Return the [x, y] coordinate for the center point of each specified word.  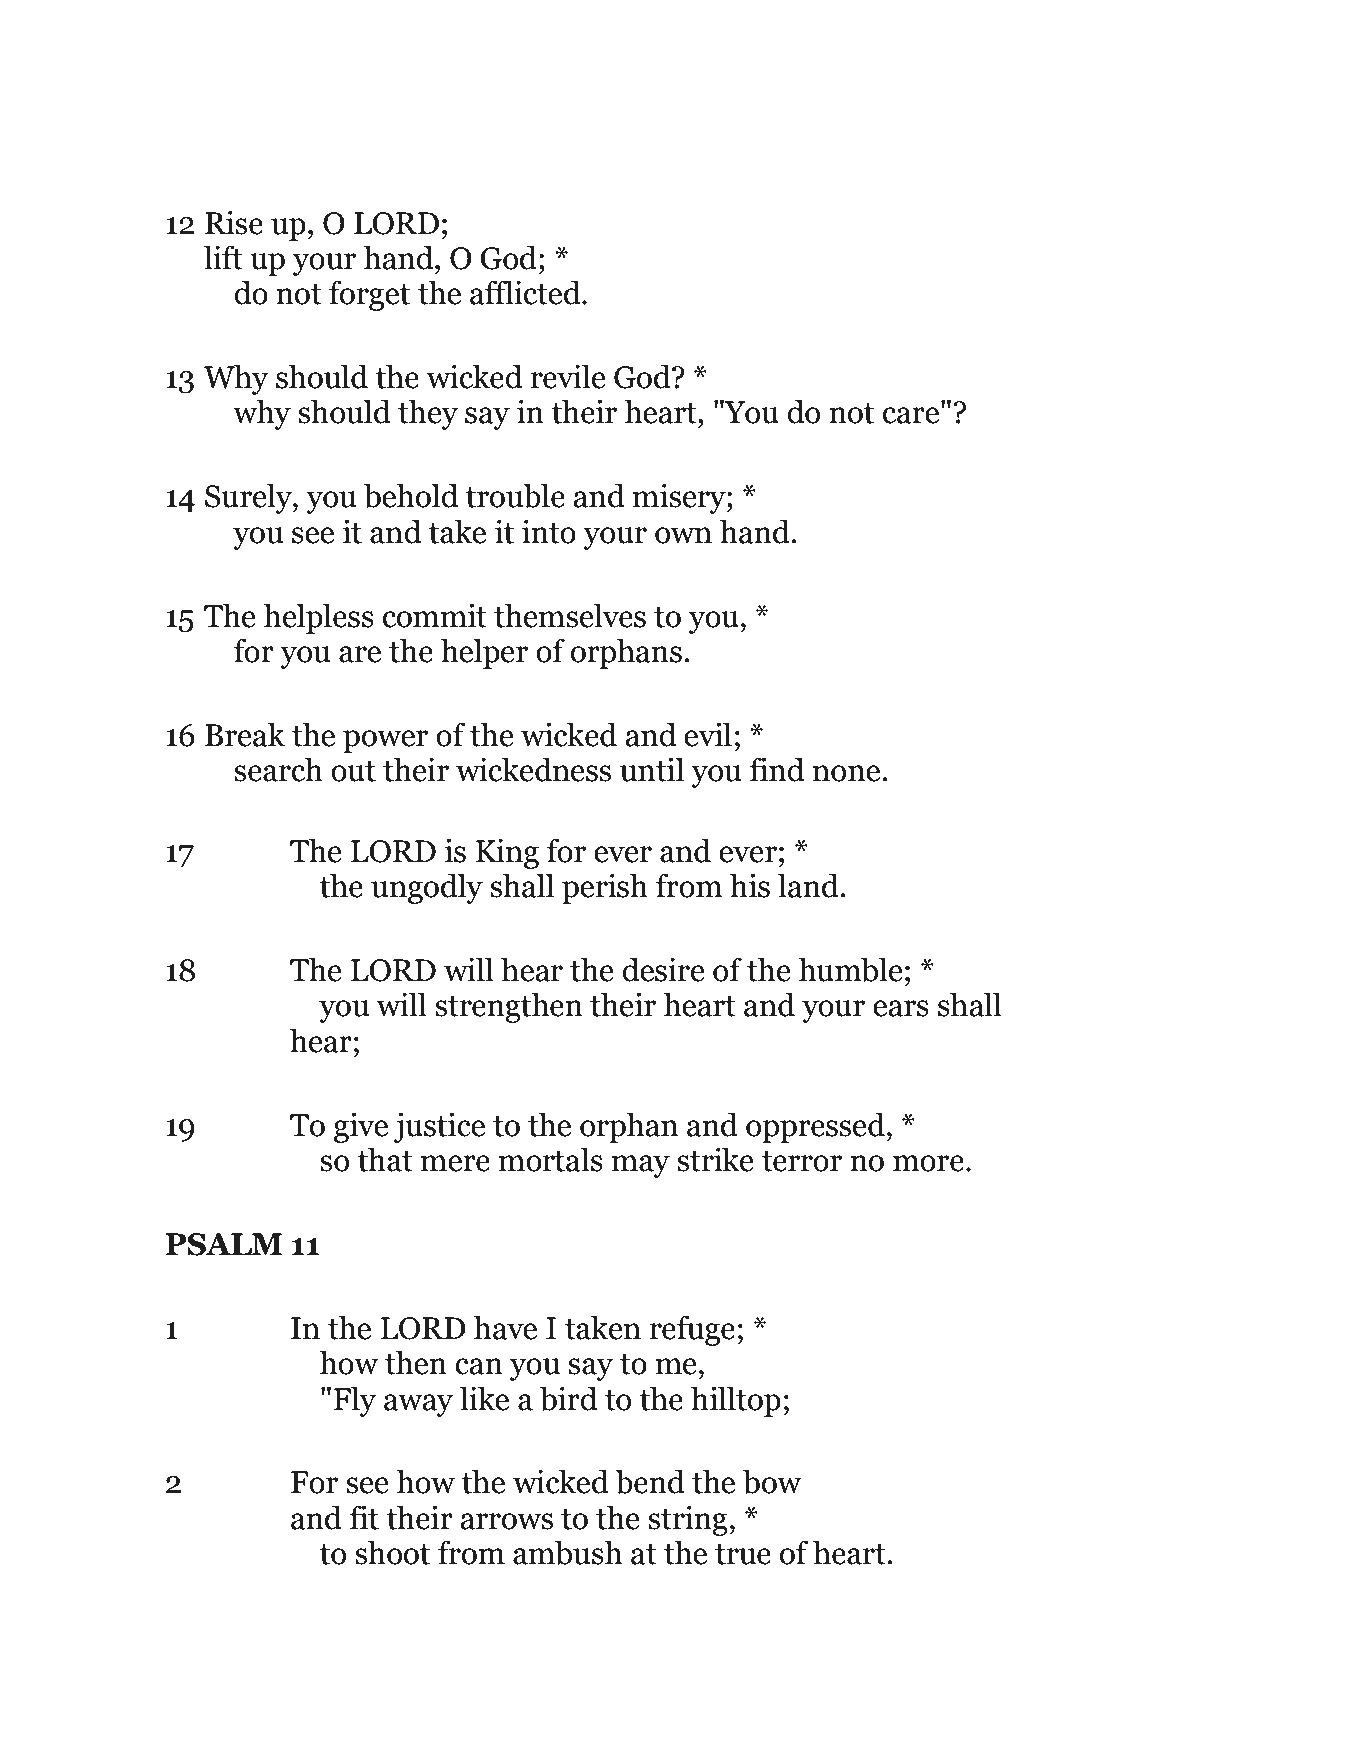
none [848, 773]
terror [802, 1161]
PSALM [223, 1244]
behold [411, 495]
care [911, 415]
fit [364, 1517]
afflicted [526, 292]
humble [850, 969]
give [361, 1127]
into [549, 531]
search [278, 769]
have [505, 1327]
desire [663, 969]
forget [369, 295]
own [683, 535]
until [652, 769]
